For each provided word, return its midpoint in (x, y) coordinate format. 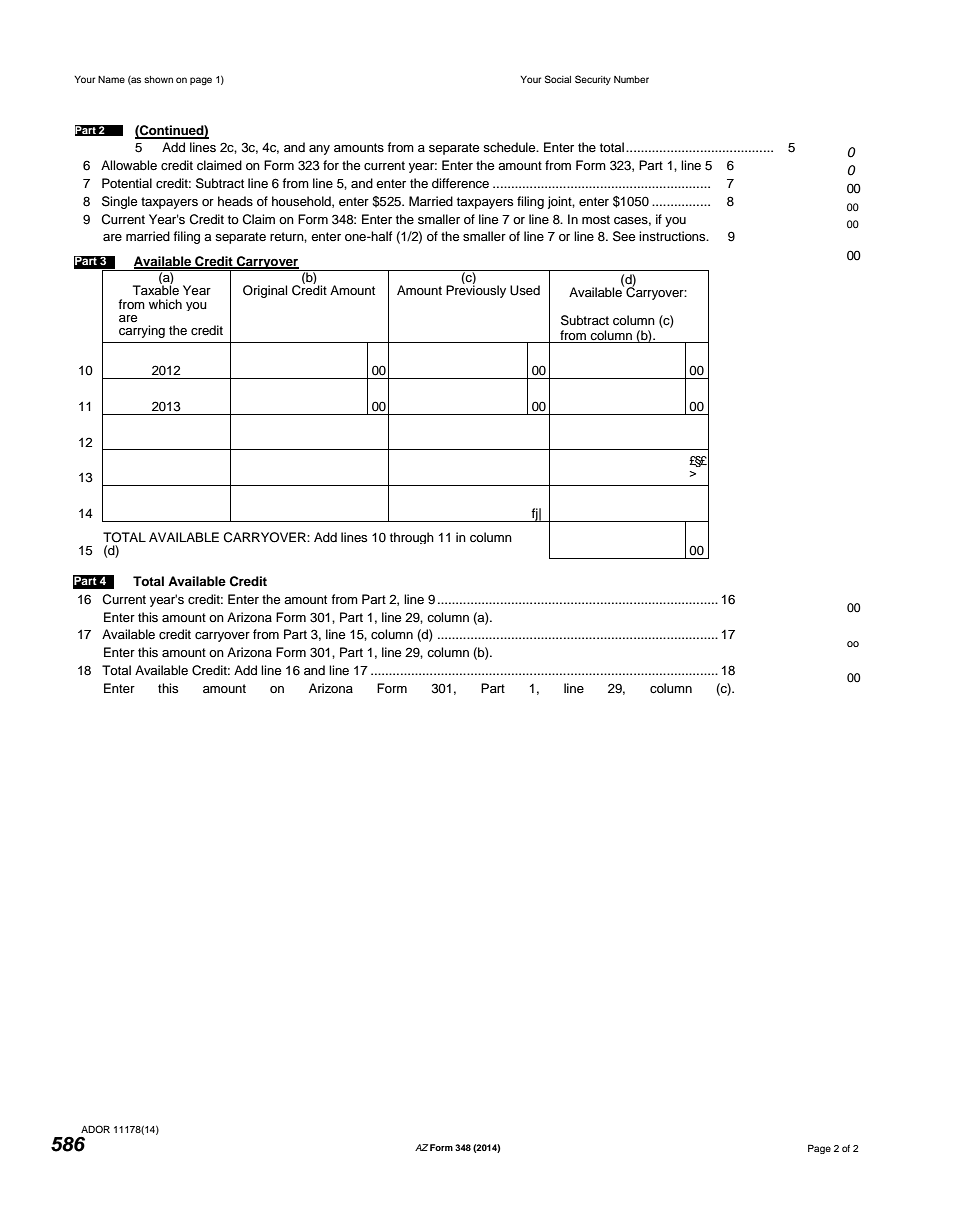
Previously (476, 290)
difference (460, 183)
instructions (673, 236)
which (165, 304)
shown (158, 79)
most (596, 219)
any (319, 150)
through (412, 538)
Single (119, 202)
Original (265, 291)
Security (593, 80)
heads (235, 201)
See (624, 236)
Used (525, 290)
